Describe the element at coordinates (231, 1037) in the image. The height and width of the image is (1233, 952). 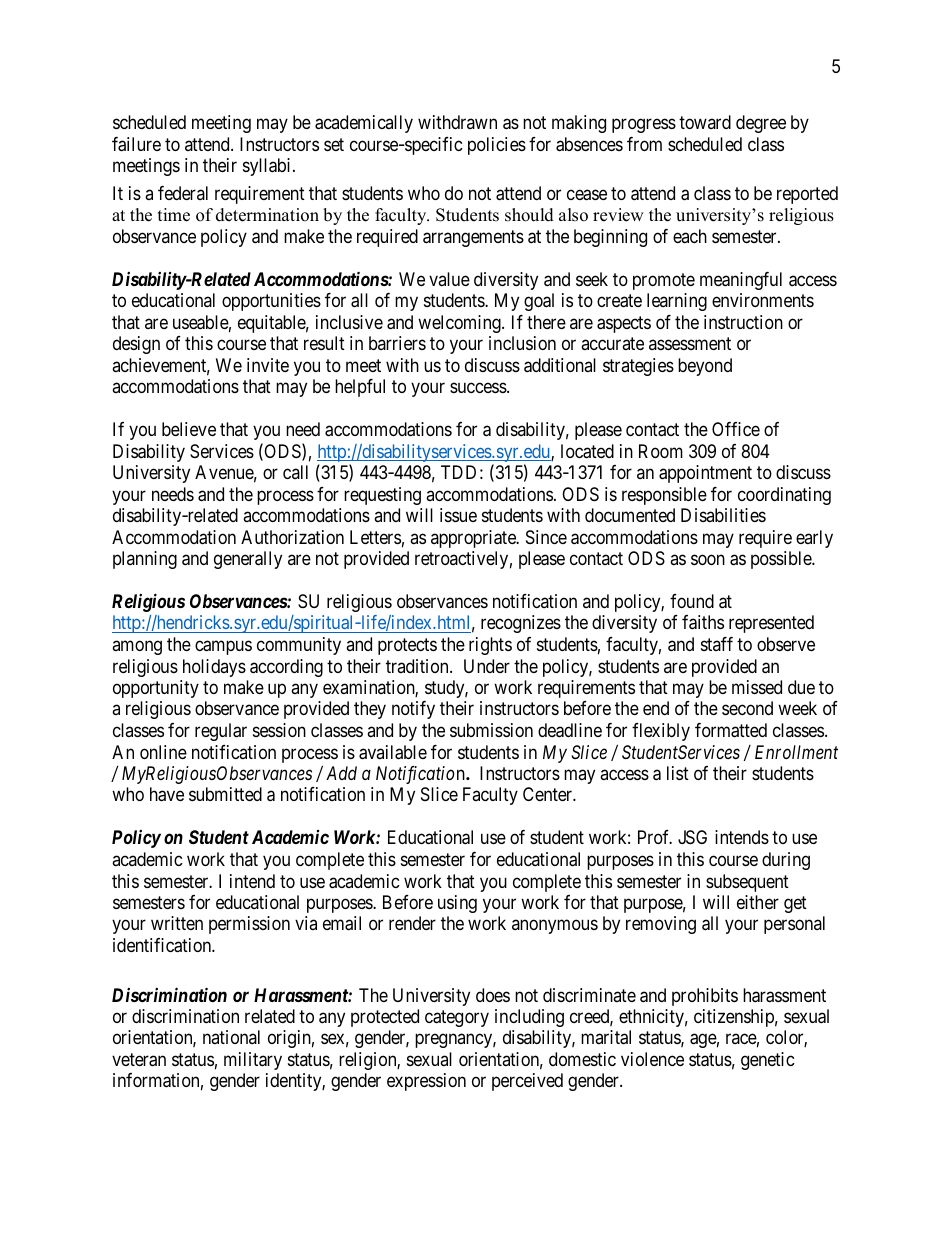
I see `national` at that location.
